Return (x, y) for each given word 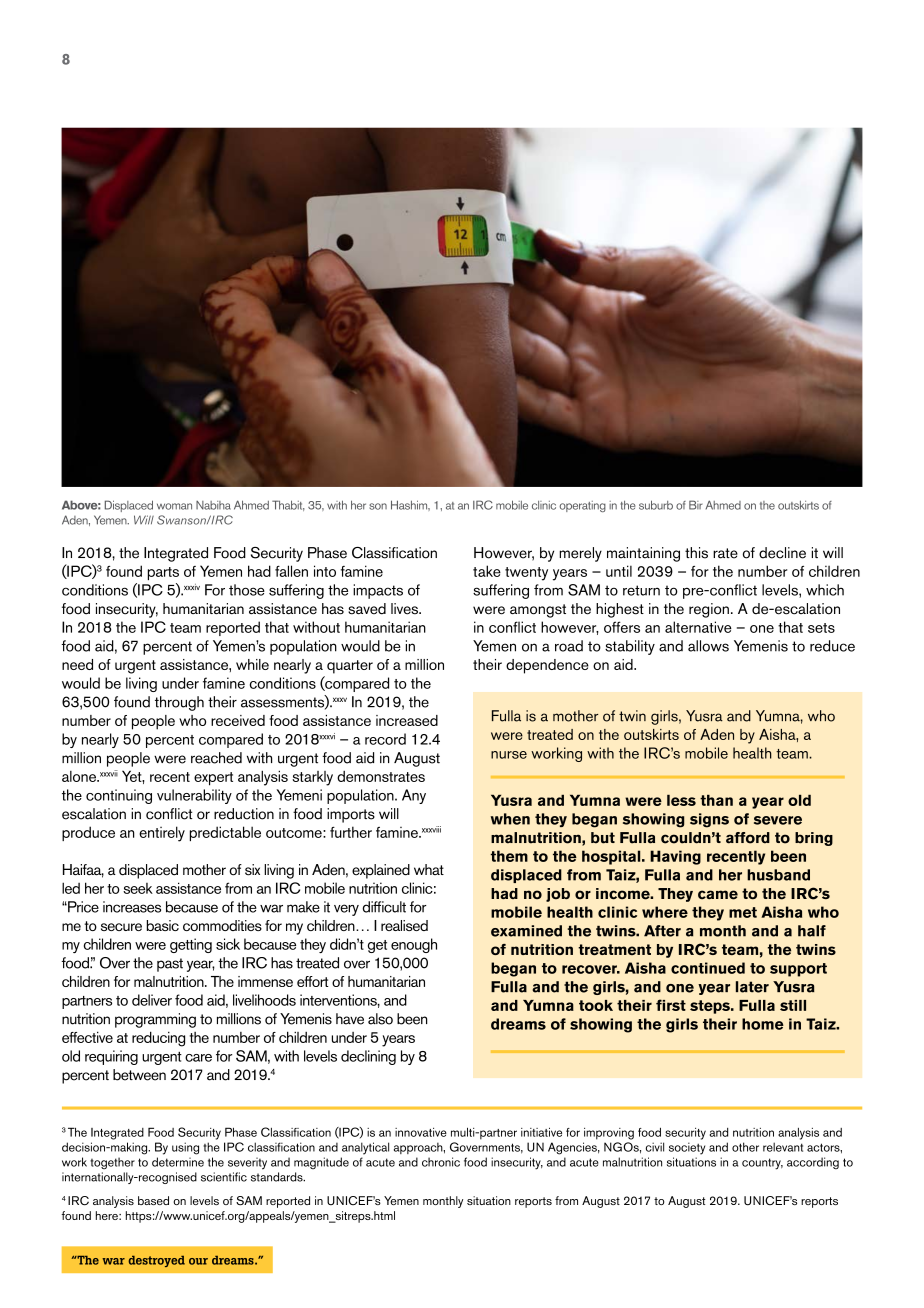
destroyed (156, 1261)
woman (174, 506)
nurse (509, 755)
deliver (152, 1000)
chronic (441, 1162)
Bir (696, 505)
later (752, 987)
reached (216, 758)
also (380, 1019)
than (716, 800)
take (487, 571)
